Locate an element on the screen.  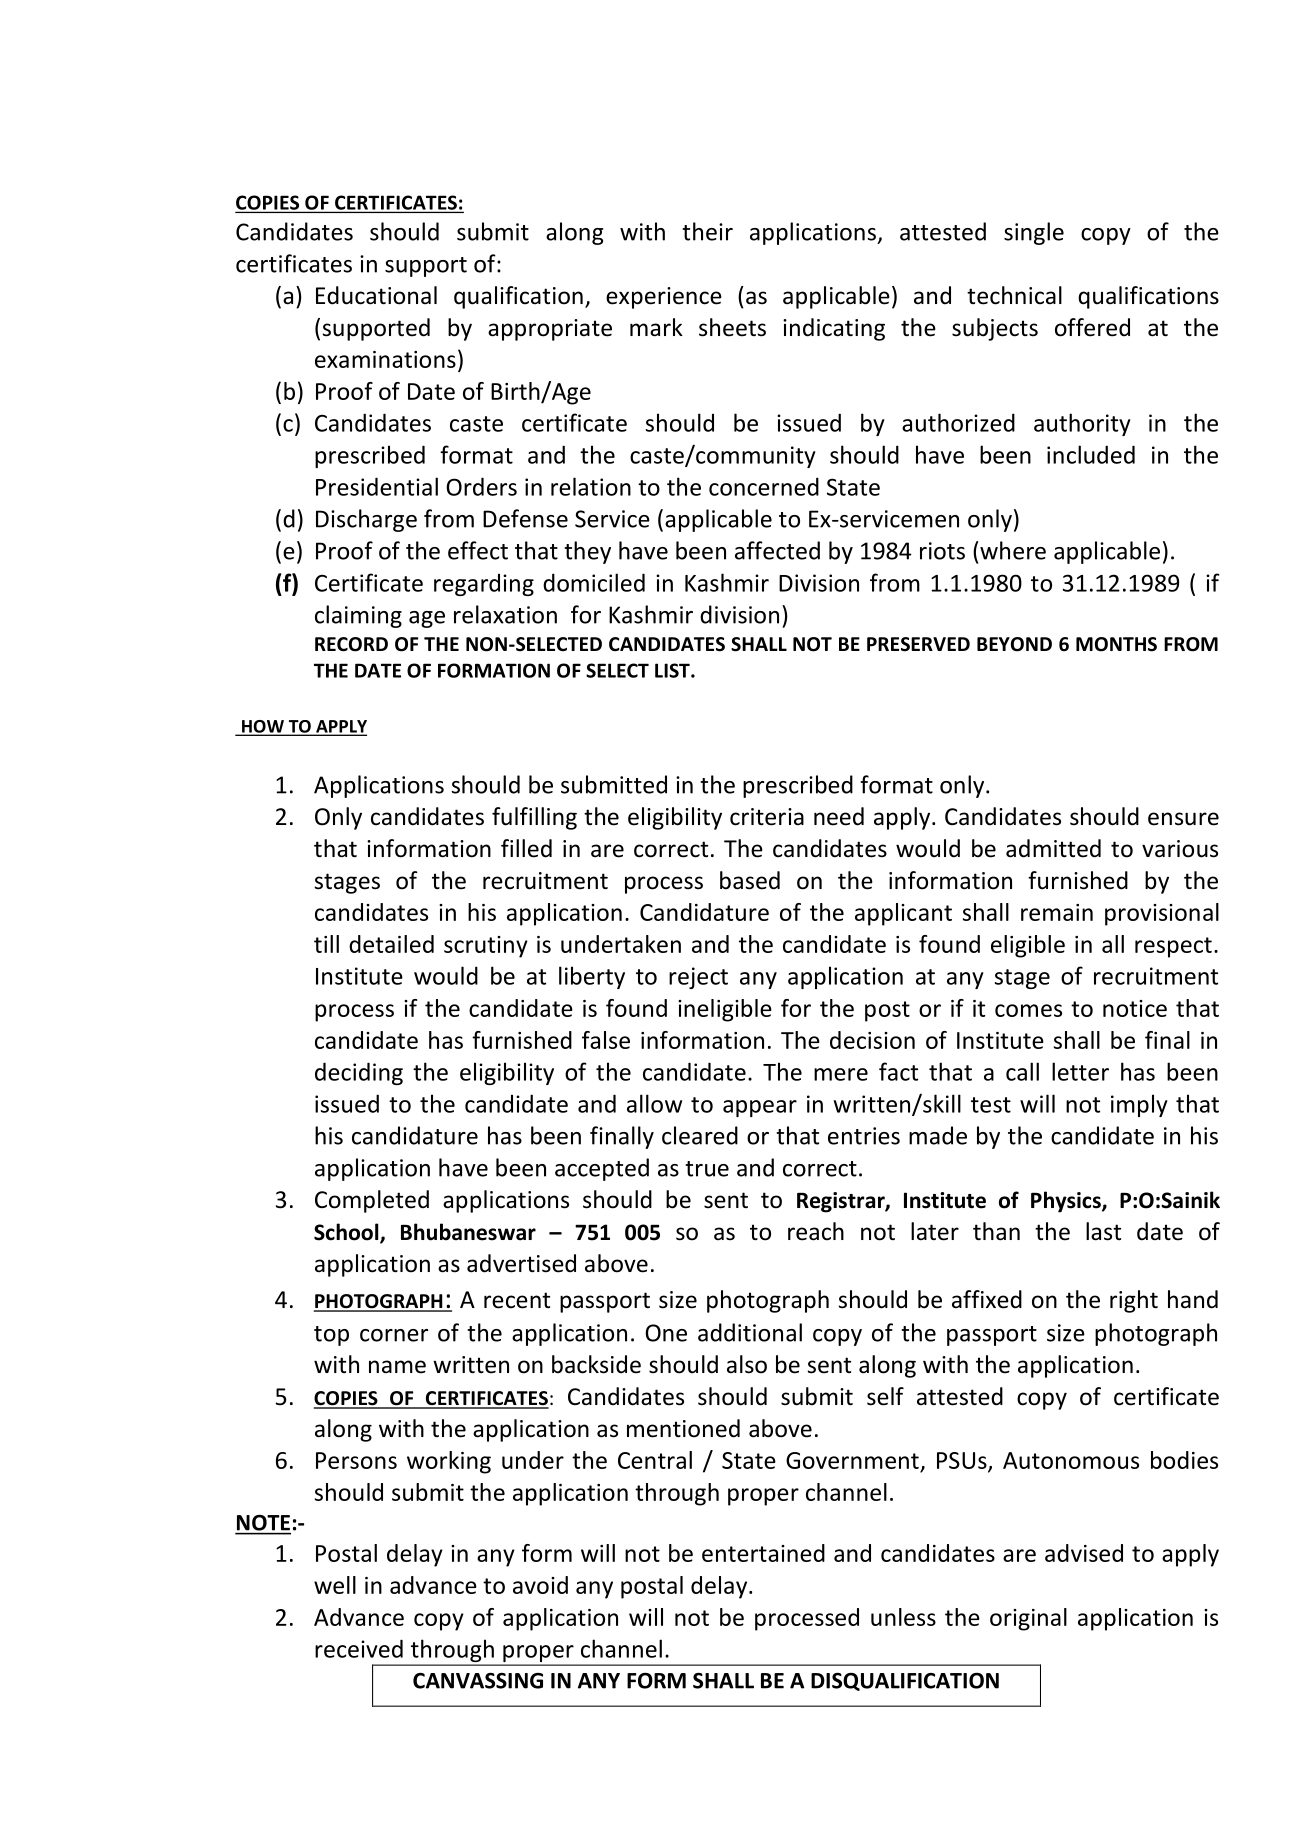
LIST is located at coordinates (673, 670).
